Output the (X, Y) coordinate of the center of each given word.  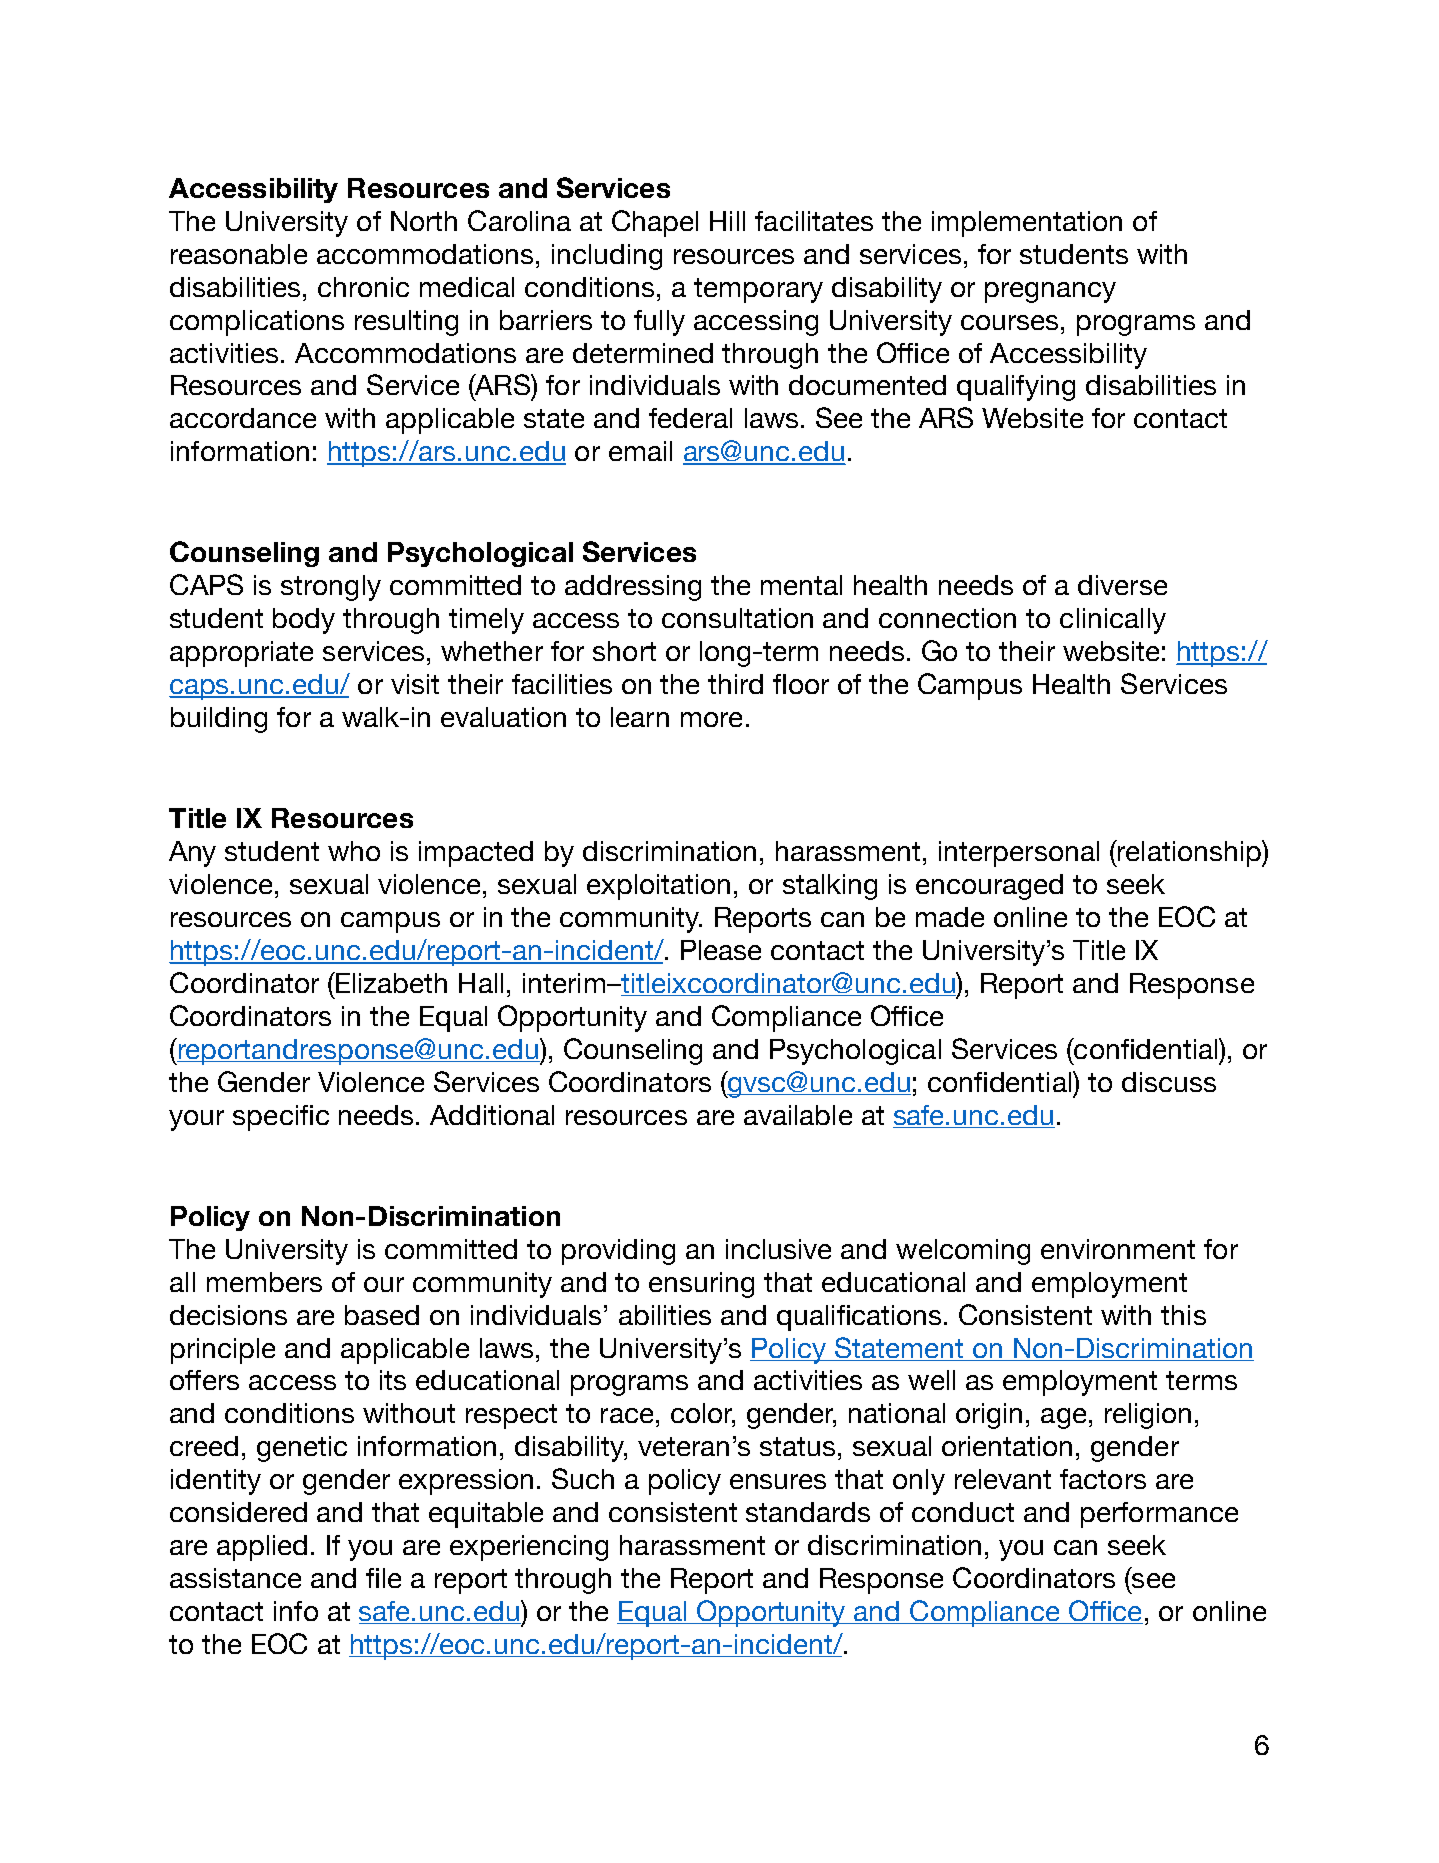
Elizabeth (390, 982)
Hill (727, 221)
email (640, 451)
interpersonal (1019, 854)
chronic (363, 287)
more (711, 719)
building (219, 720)
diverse (1122, 585)
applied (262, 1548)
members (264, 1282)
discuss (1169, 1082)
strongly (331, 588)
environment (1118, 1249)
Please (721, 950)
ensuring (701, 1285)
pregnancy (1050, 292)
